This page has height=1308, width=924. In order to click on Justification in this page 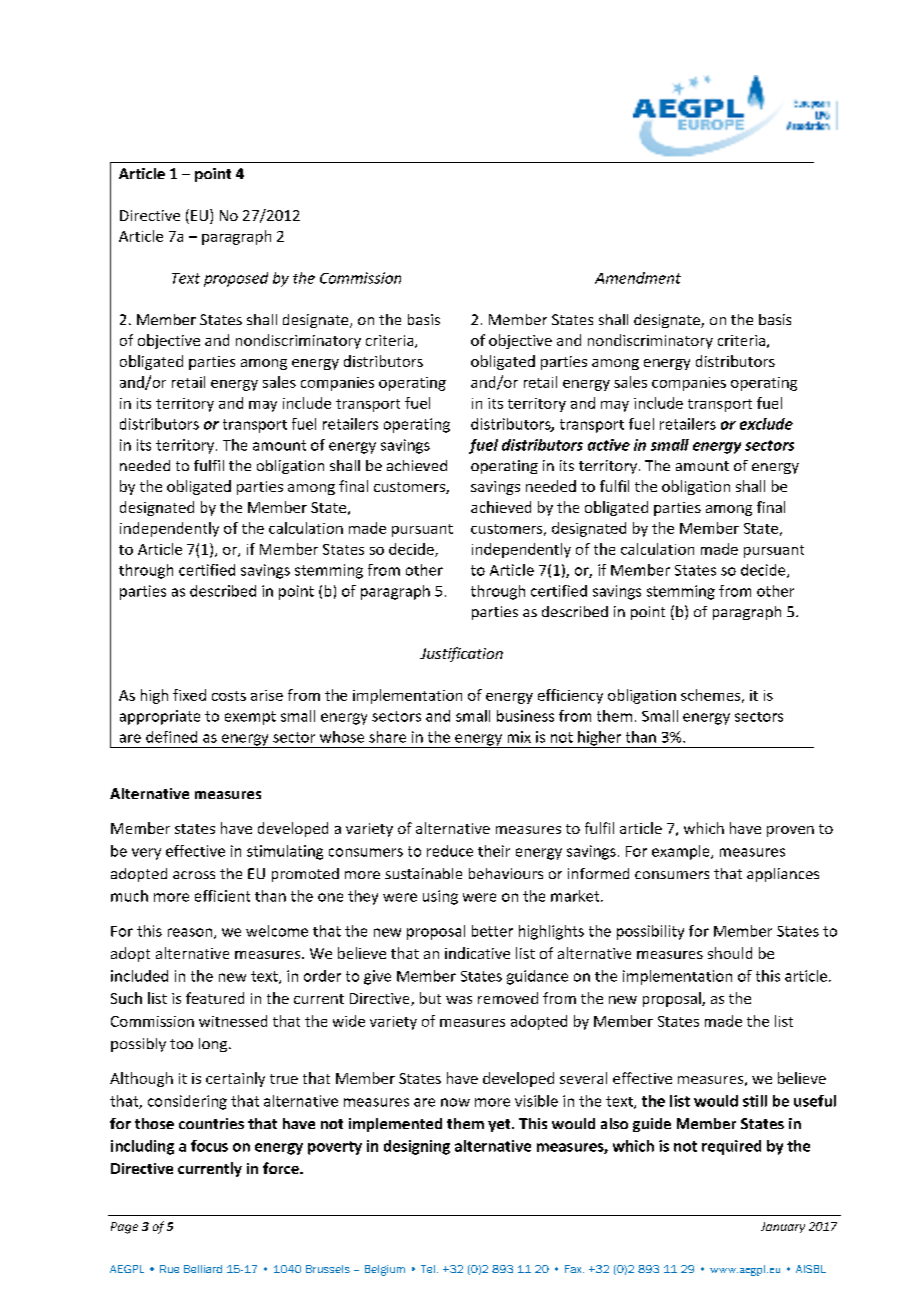, I will do `click(461, 654)`.
